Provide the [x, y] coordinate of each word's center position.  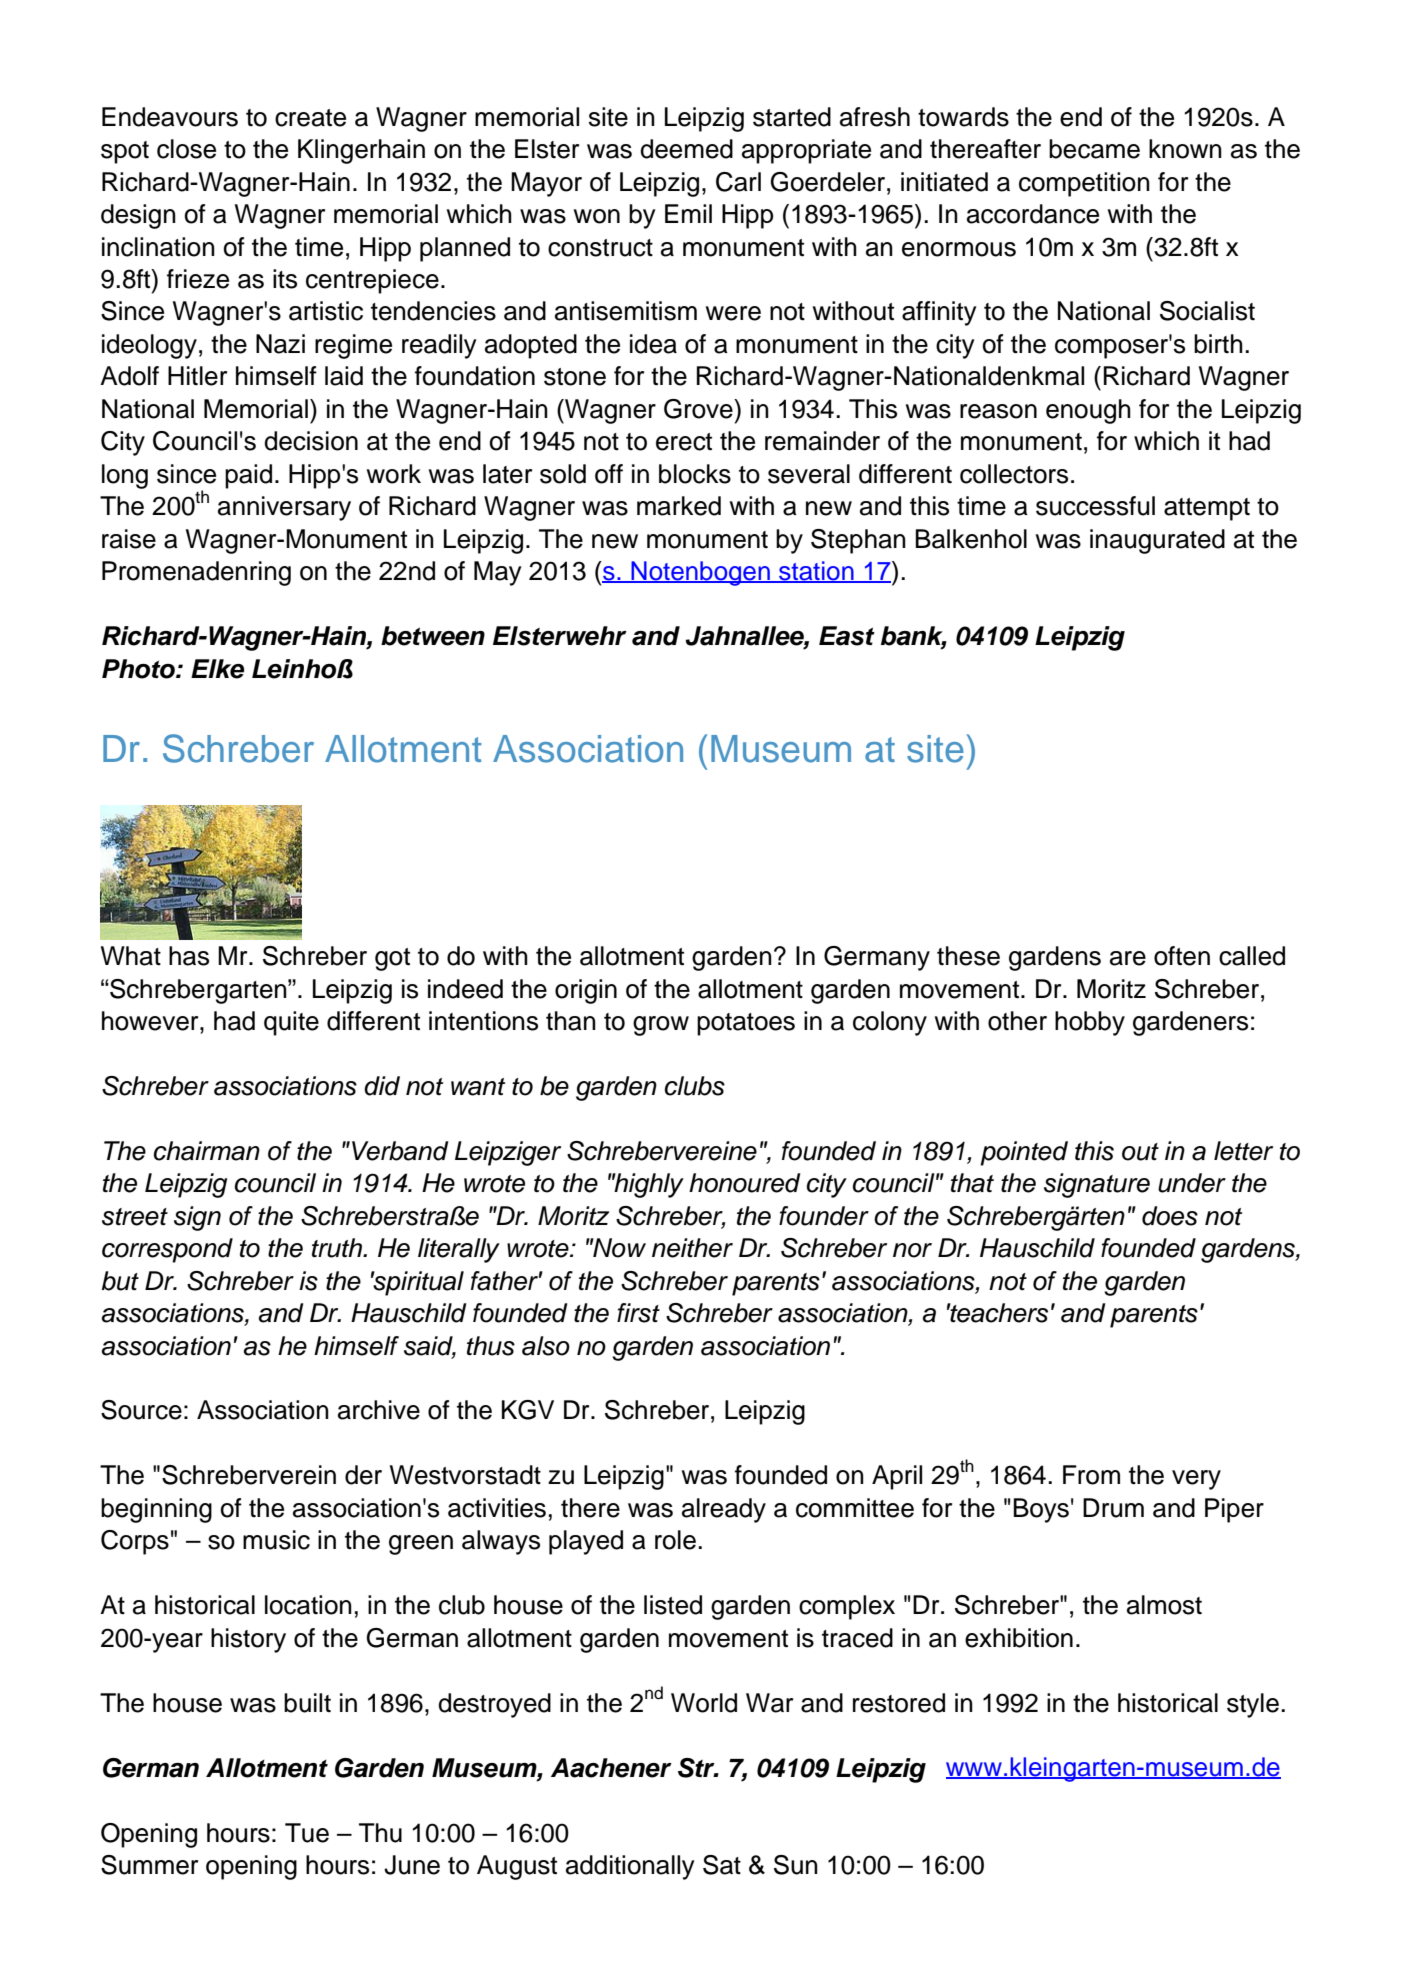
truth [338, 1248]
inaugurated [1157, 541]
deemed [686, 149]
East [847, 636]
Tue [307, 1833]
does [1170, 1216]
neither [692, 1248]
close [186, 149]
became [1094, 149]
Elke [217, 669]
